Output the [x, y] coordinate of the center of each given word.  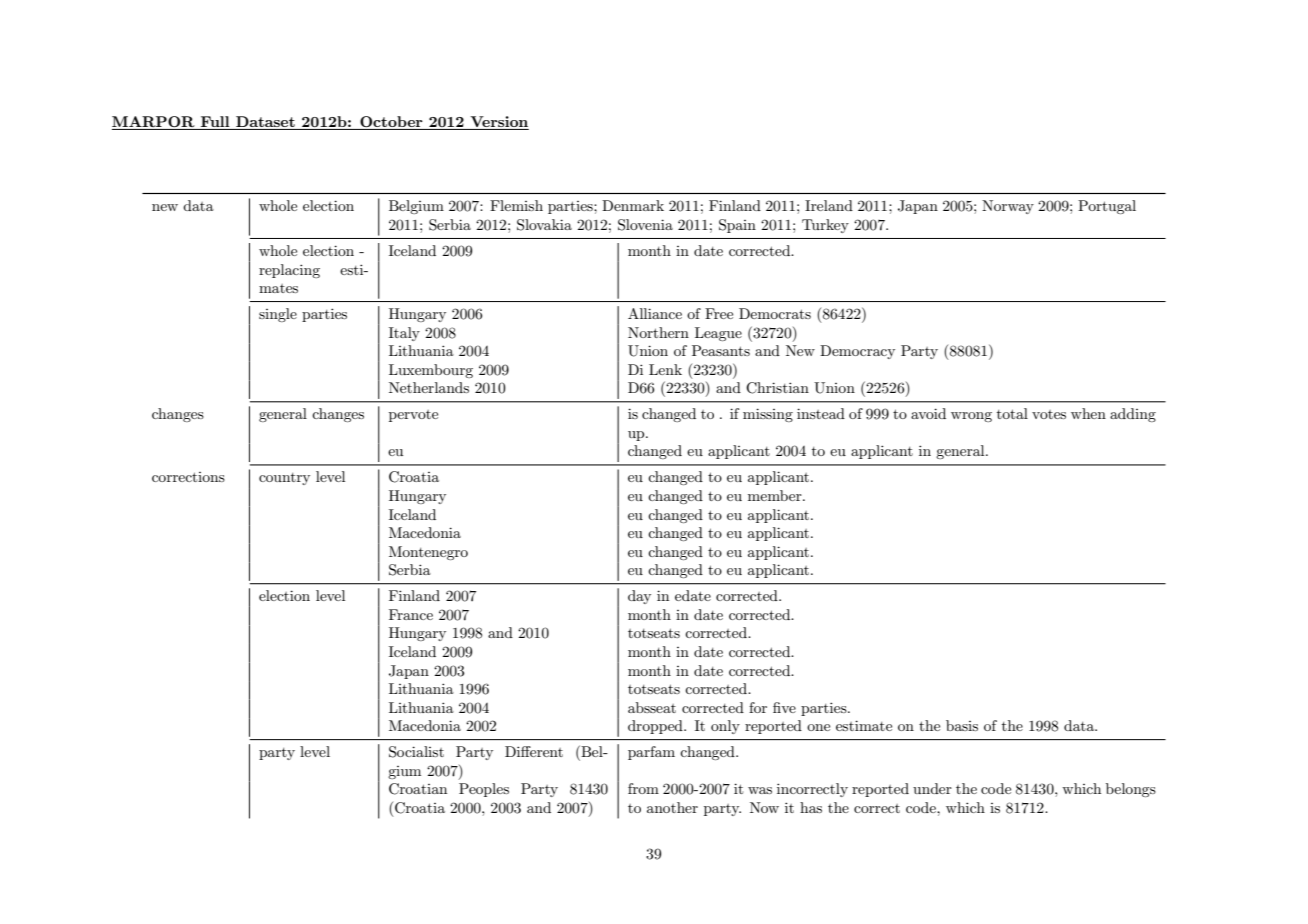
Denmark [633, 205]
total [1012, 413]
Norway [1008, 207]
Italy [404, 334]
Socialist [416, 752]
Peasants [721, 350]
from [643, 788]
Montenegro [428, 553]
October [391, 123]
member [776, 495]
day [639, 597]
